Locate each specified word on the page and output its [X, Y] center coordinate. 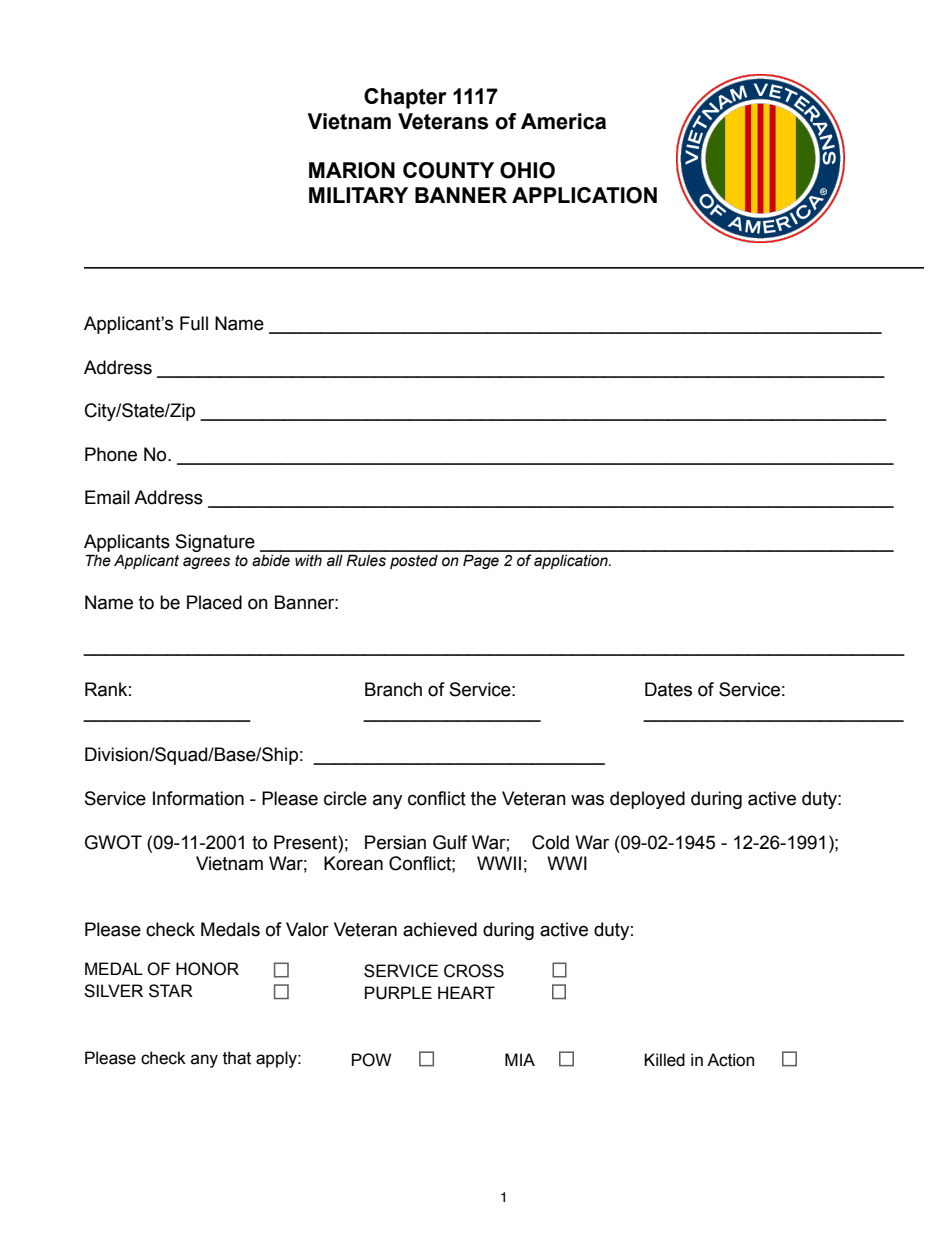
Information [198, 798]
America [563, 121]
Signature [215, 543]
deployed [647, 800]
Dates [668, 689]
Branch [393, 689]
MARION [352, 170]
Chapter [405, 98]
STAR [171, 991]
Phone [111, 454]
